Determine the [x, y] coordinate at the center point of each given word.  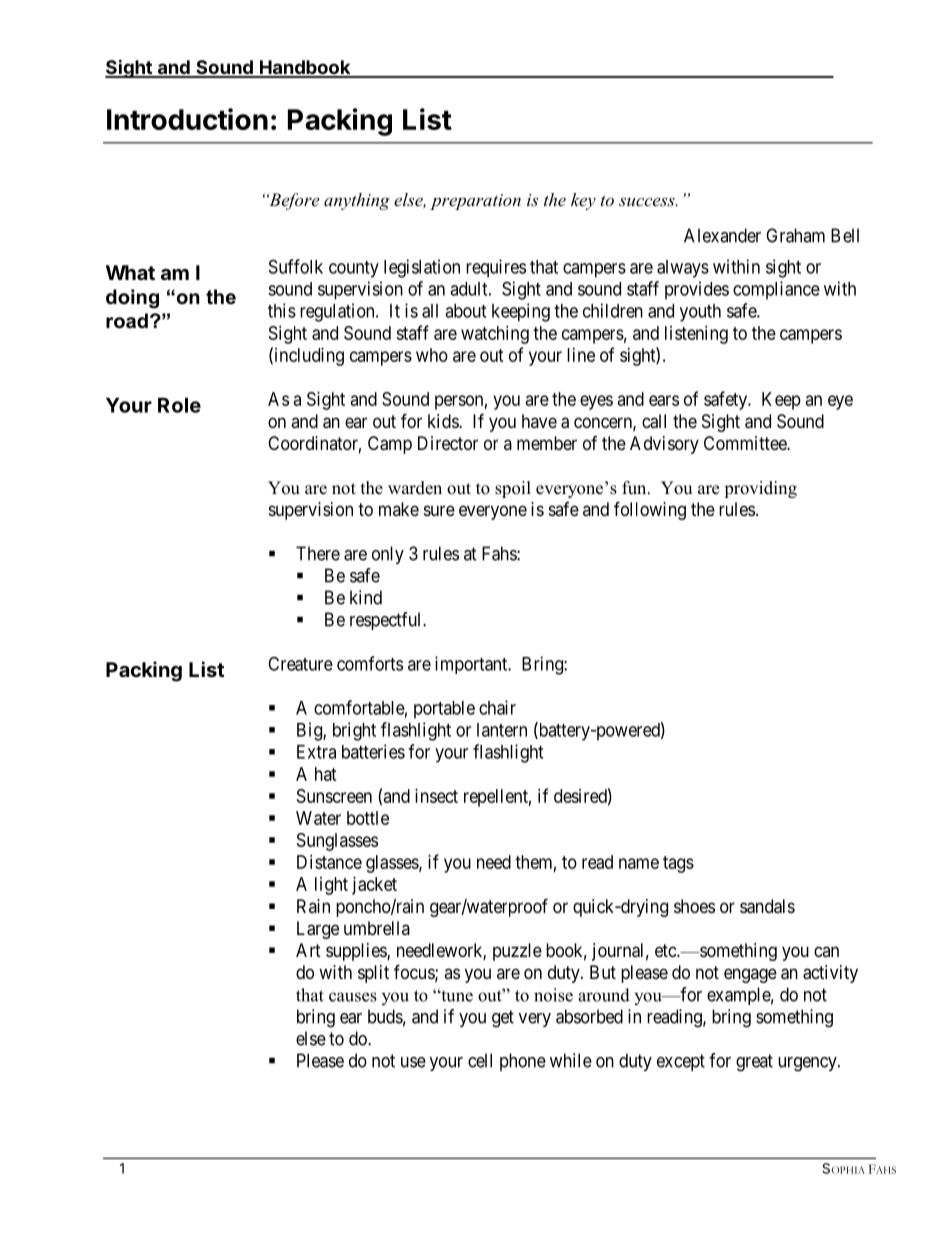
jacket [374, 886]
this [282, 310]
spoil [513, 489]
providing [760, 489]
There [318, 553]
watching [495, 335]
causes [353, 997]
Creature [300, 663]
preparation [475, 202]
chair [497, 707]
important [472, 665]
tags [678, 864]
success [648, 201]
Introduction [187, 119]
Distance [329, 862]
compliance [776, 290]
